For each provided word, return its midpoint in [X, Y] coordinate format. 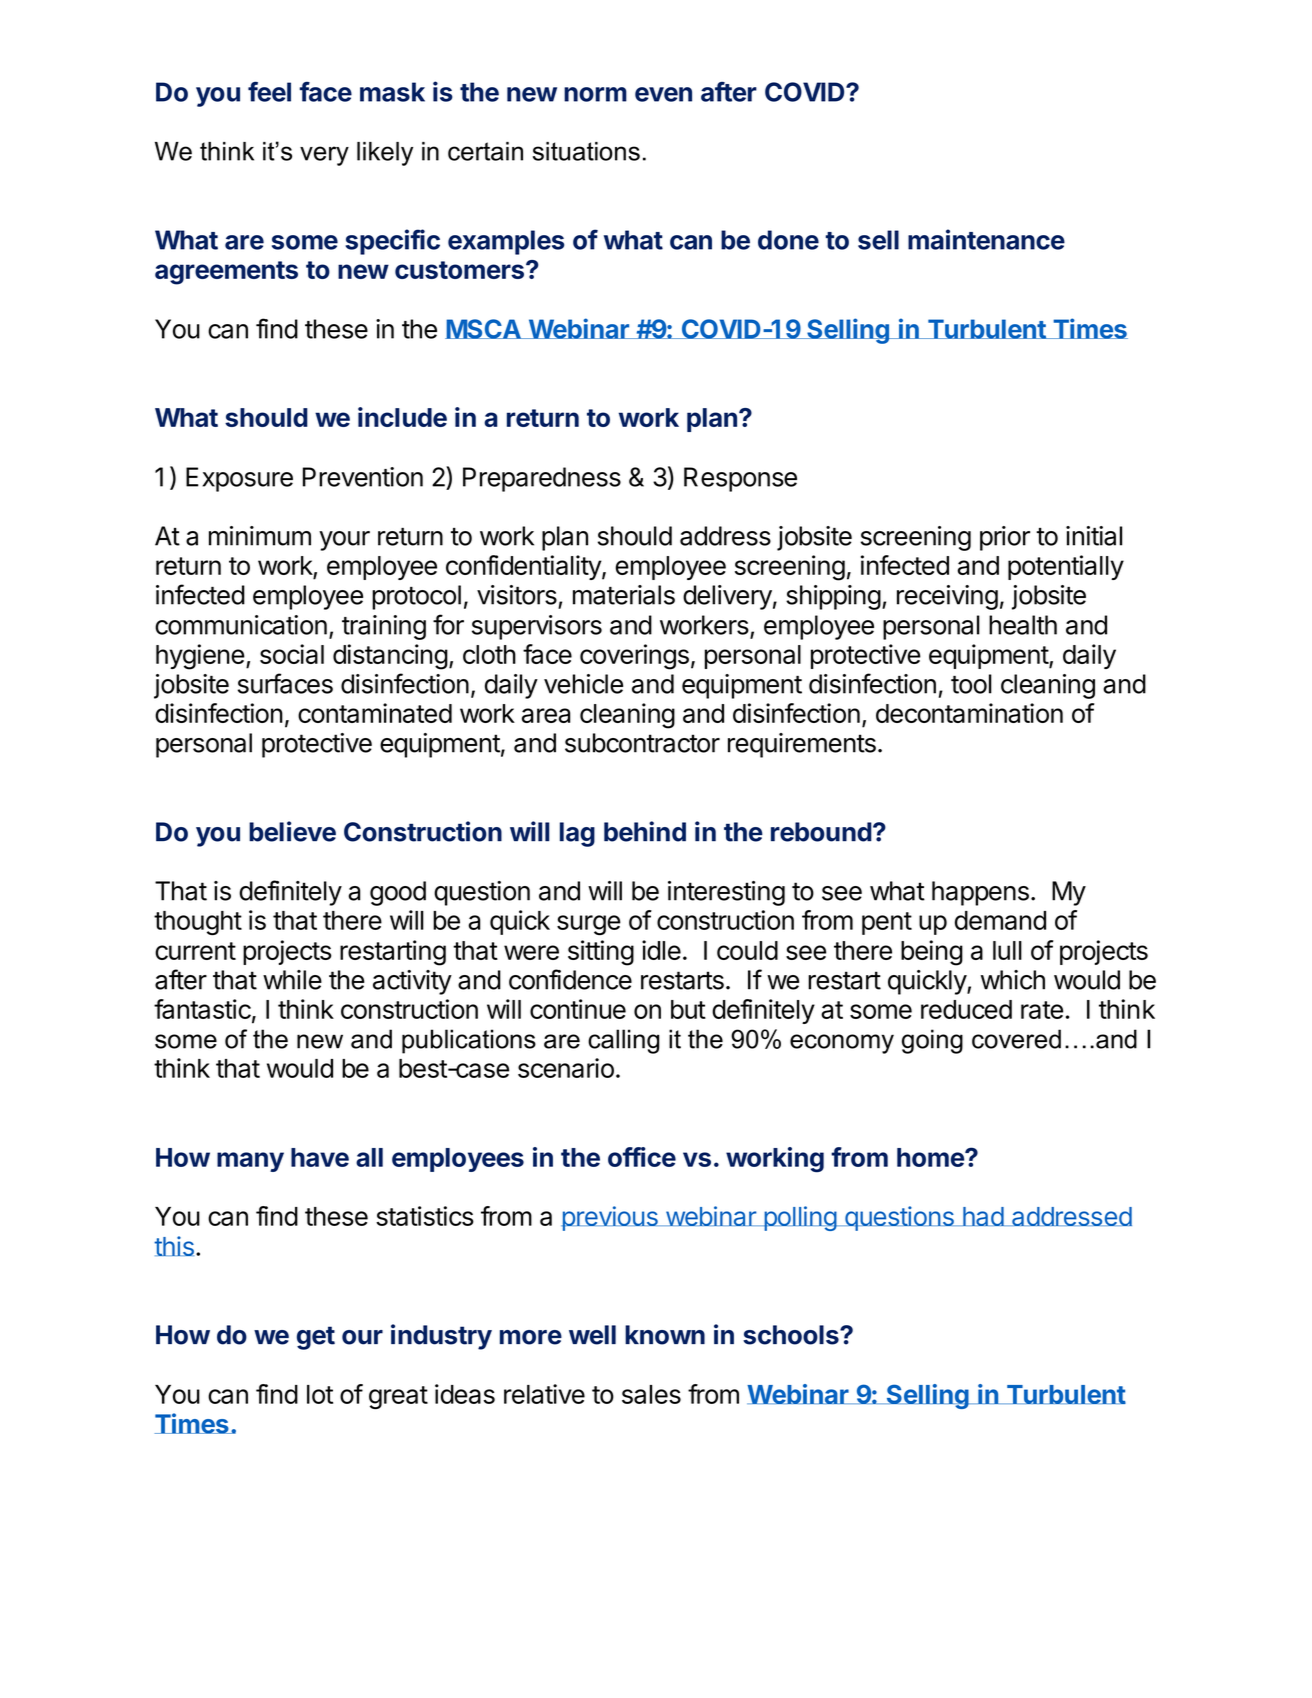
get [316, 1338]
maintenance [986, 239]
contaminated [375, 713]
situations [586, 151]
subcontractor [642, 743]
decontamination [969, 713]
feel [269, 91]
